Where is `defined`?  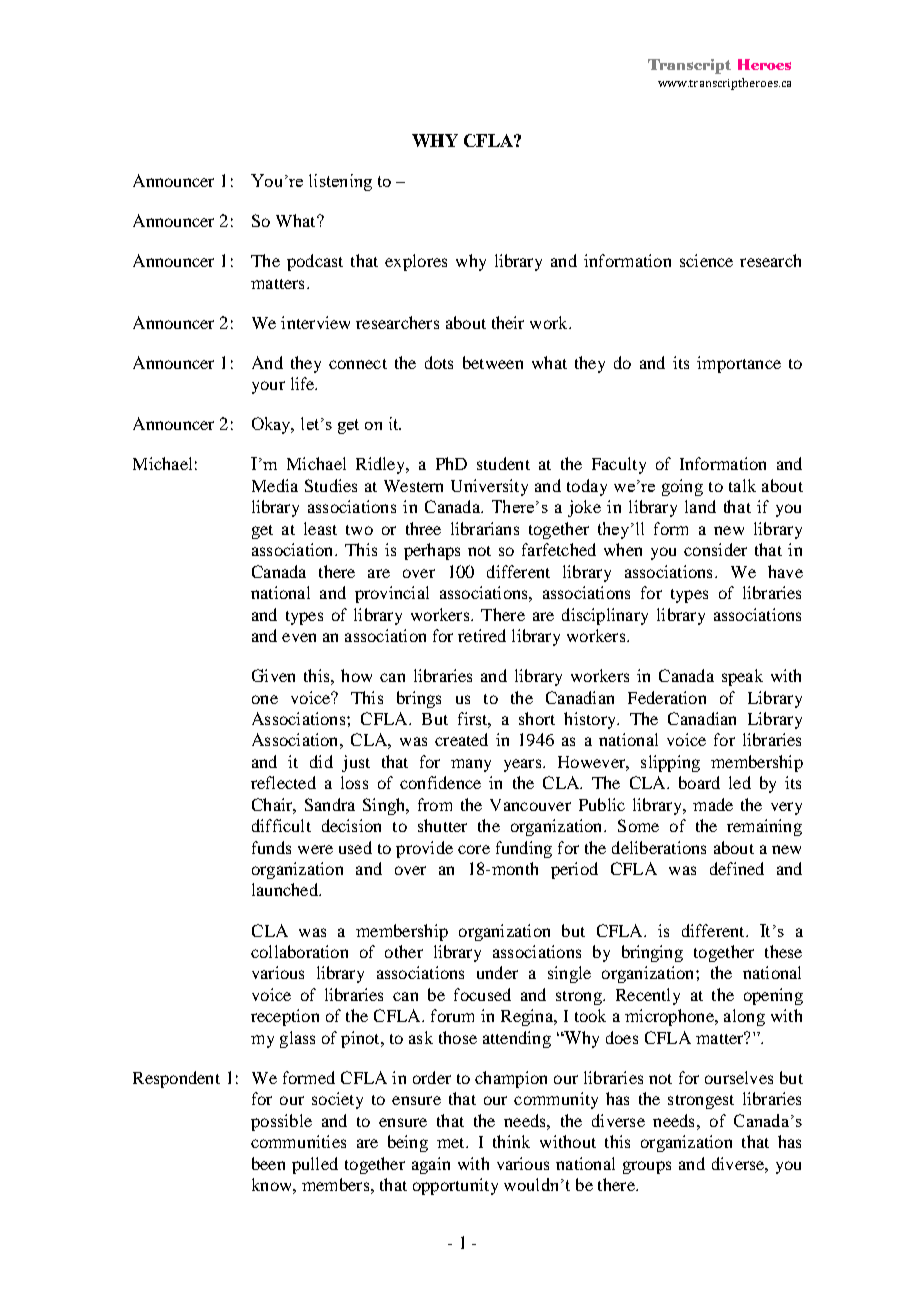
defined is located at coordinates (737, 868).
